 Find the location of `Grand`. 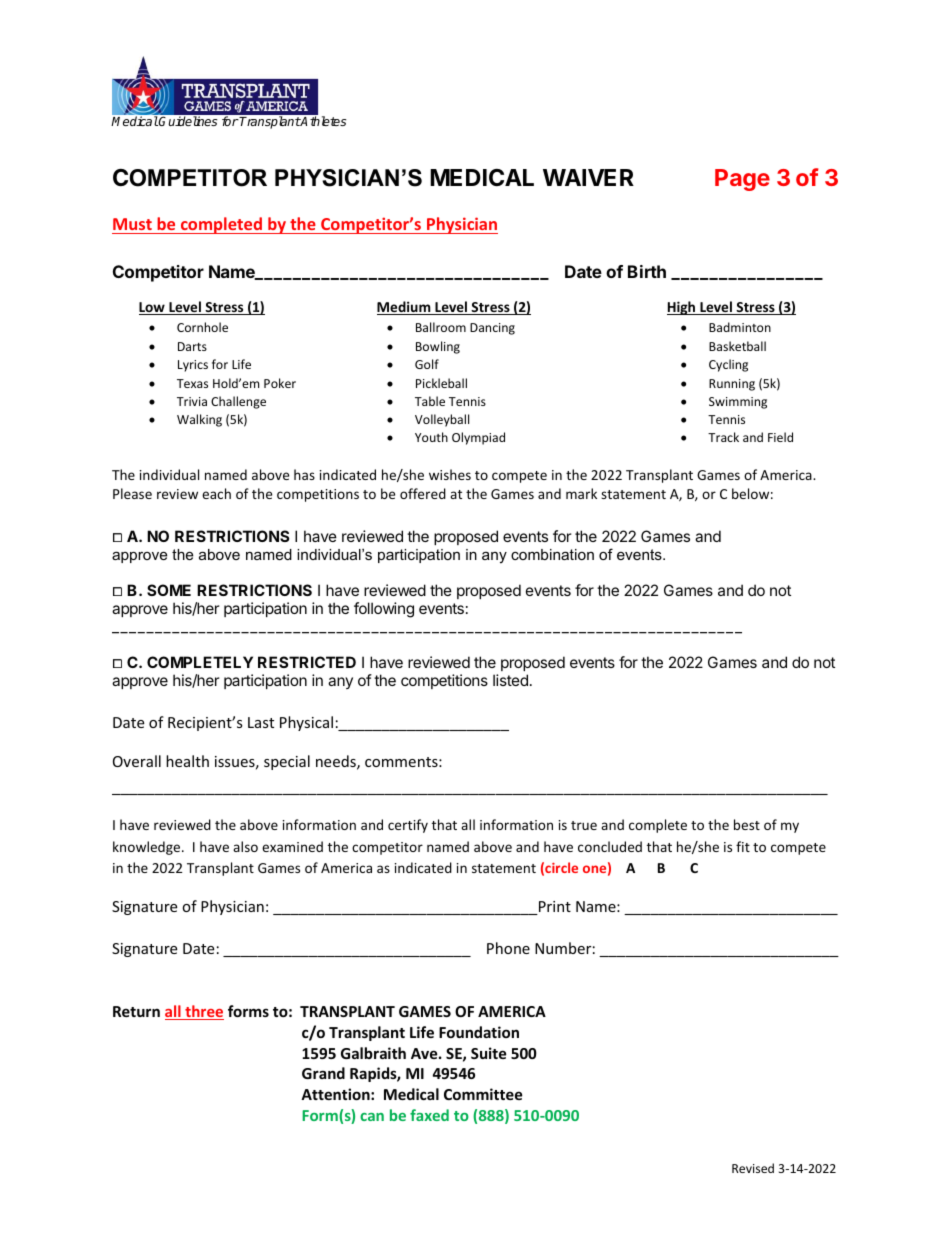

Grand is located at coordinates (323, 1073).
